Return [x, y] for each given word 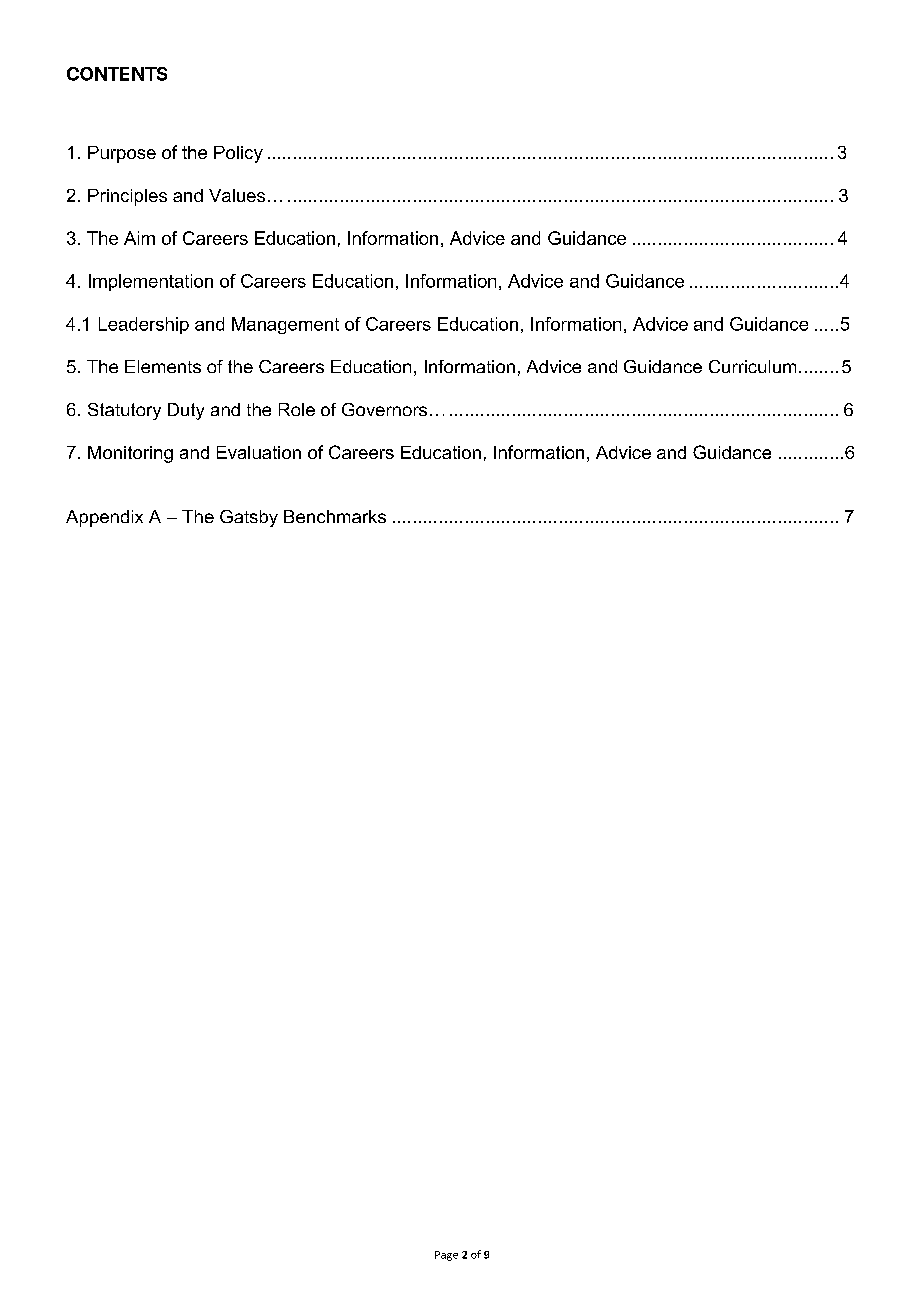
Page [446, 1256]
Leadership [144, 325]
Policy [238, 154]
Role [297, 409]
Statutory [124, 411]
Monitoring [130, 454]
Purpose [122, 154]
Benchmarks [335, 516]
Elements [163, 366]
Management [285, 325]
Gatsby [249, 518]
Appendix [104, 518]
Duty [186, 411]
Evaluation [259, 452]
